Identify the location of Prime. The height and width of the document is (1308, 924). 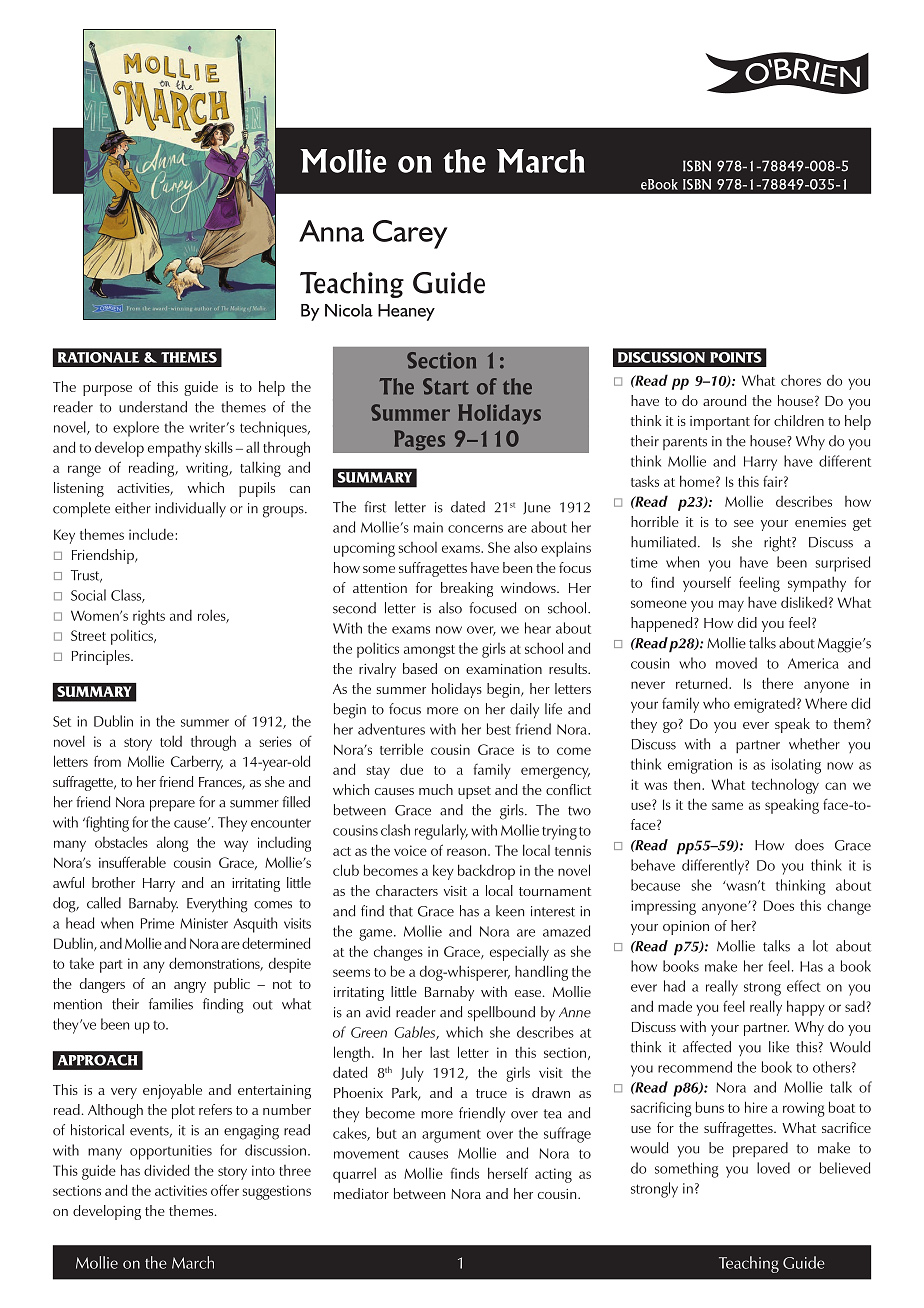
(157, 923).
